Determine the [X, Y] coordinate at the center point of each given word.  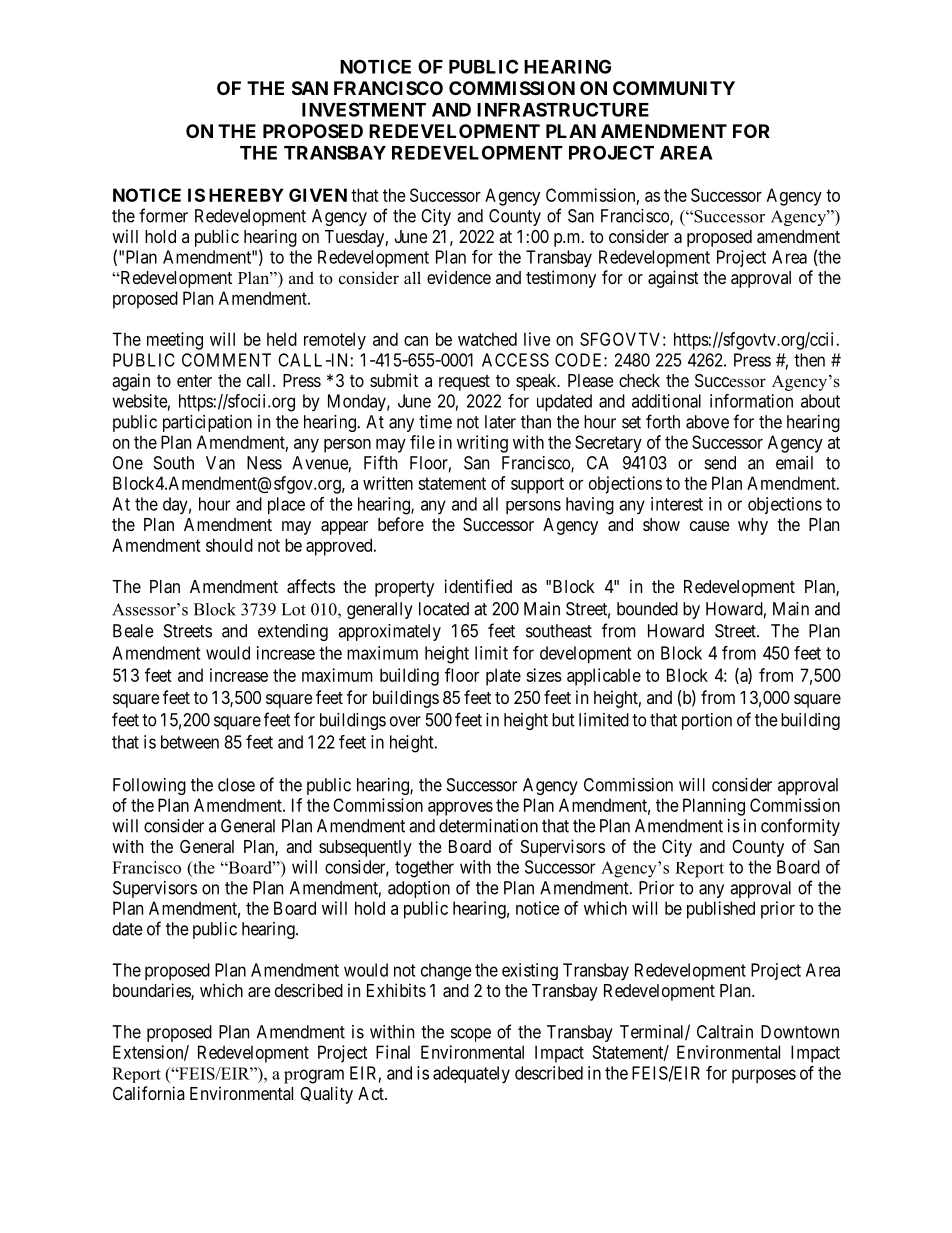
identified [478, 586]
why [753, 526]
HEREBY [246, 195]
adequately [471, 1075]
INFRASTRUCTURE [563, 109]
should [229, 545]
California [149, 1093]
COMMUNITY [674, 88]
